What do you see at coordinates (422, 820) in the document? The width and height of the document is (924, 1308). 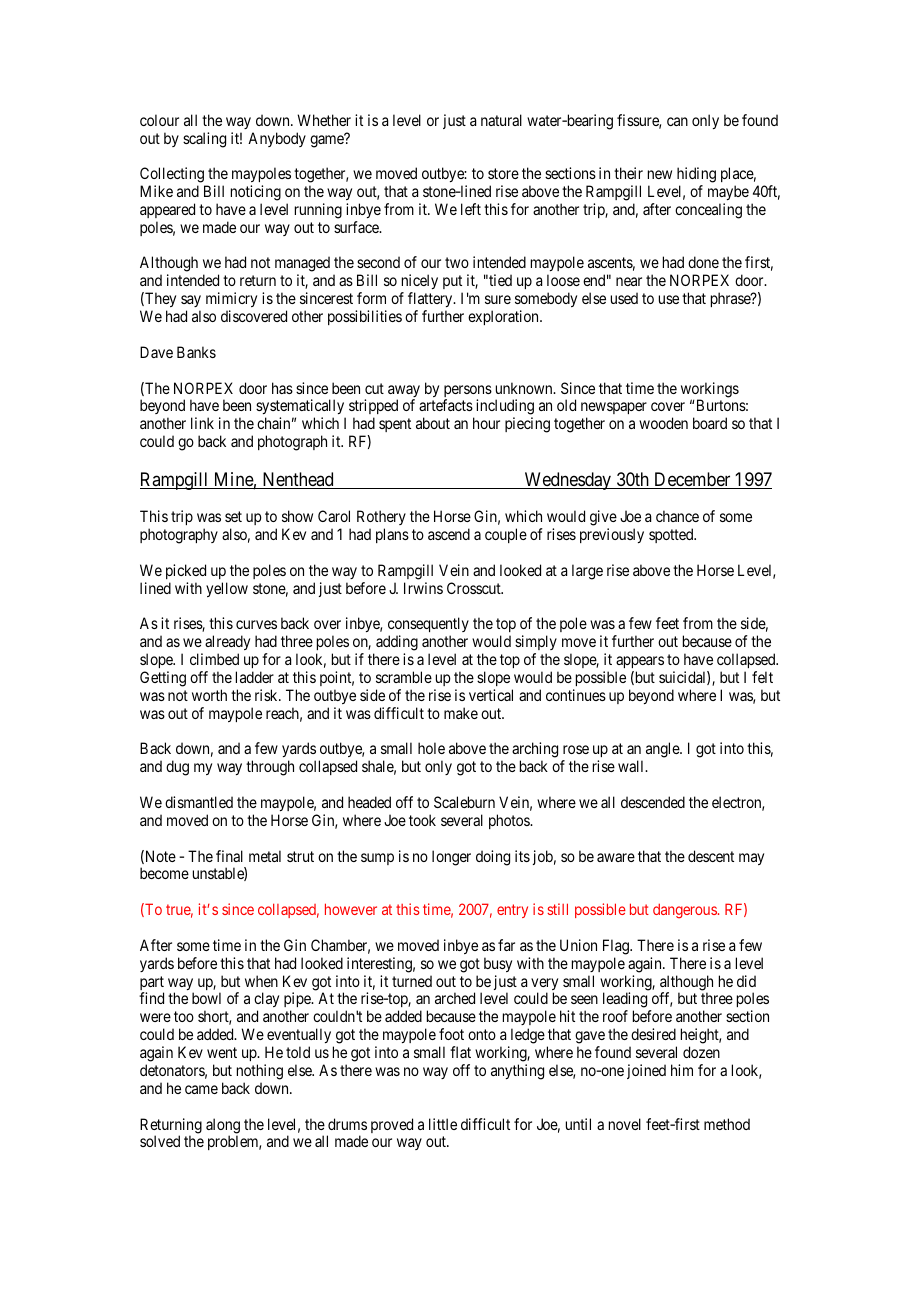 I see `took` at bounding box center [422, 820].
